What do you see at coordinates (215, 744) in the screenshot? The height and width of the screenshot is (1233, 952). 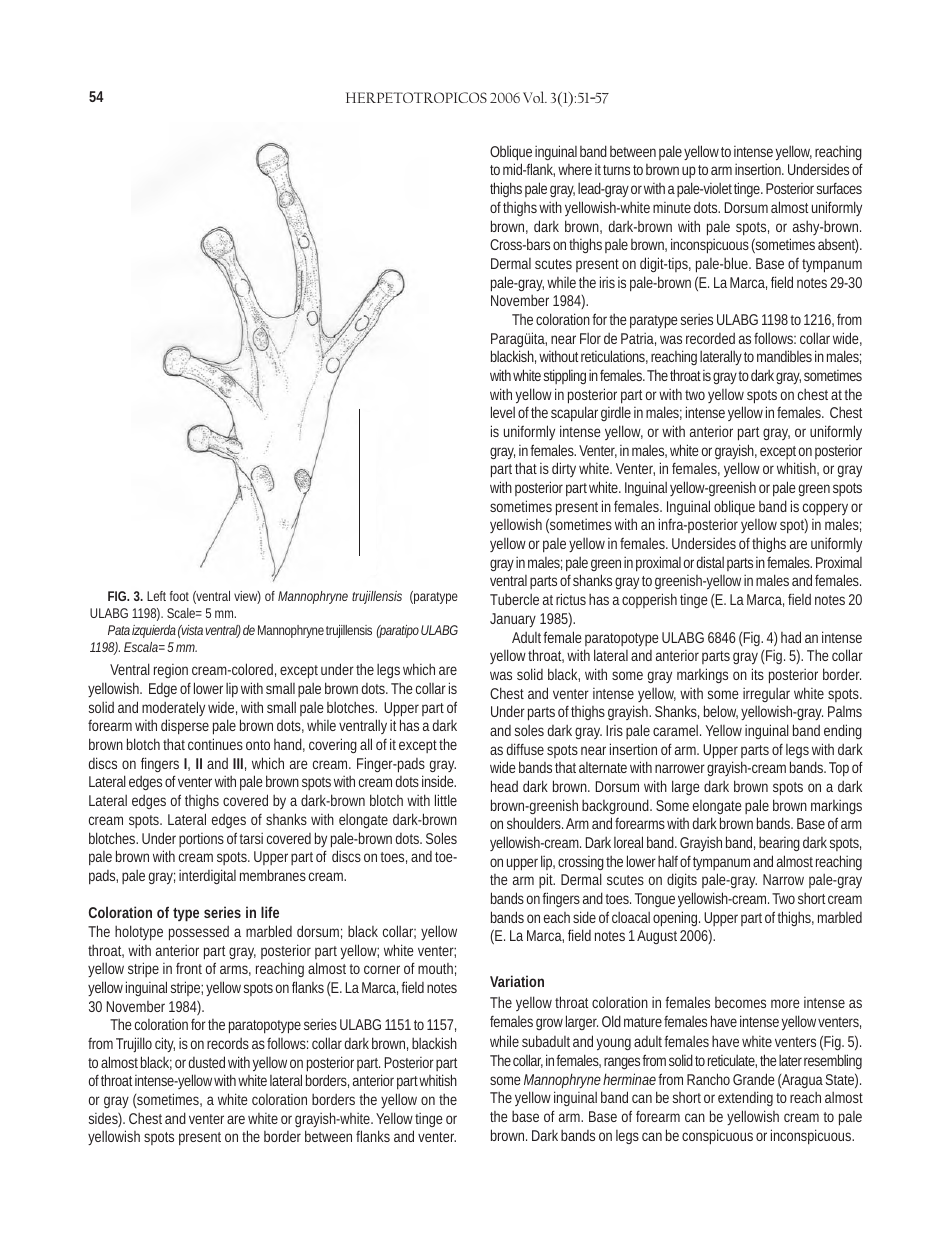 I see `continues` at bounding box center [215, 744].
